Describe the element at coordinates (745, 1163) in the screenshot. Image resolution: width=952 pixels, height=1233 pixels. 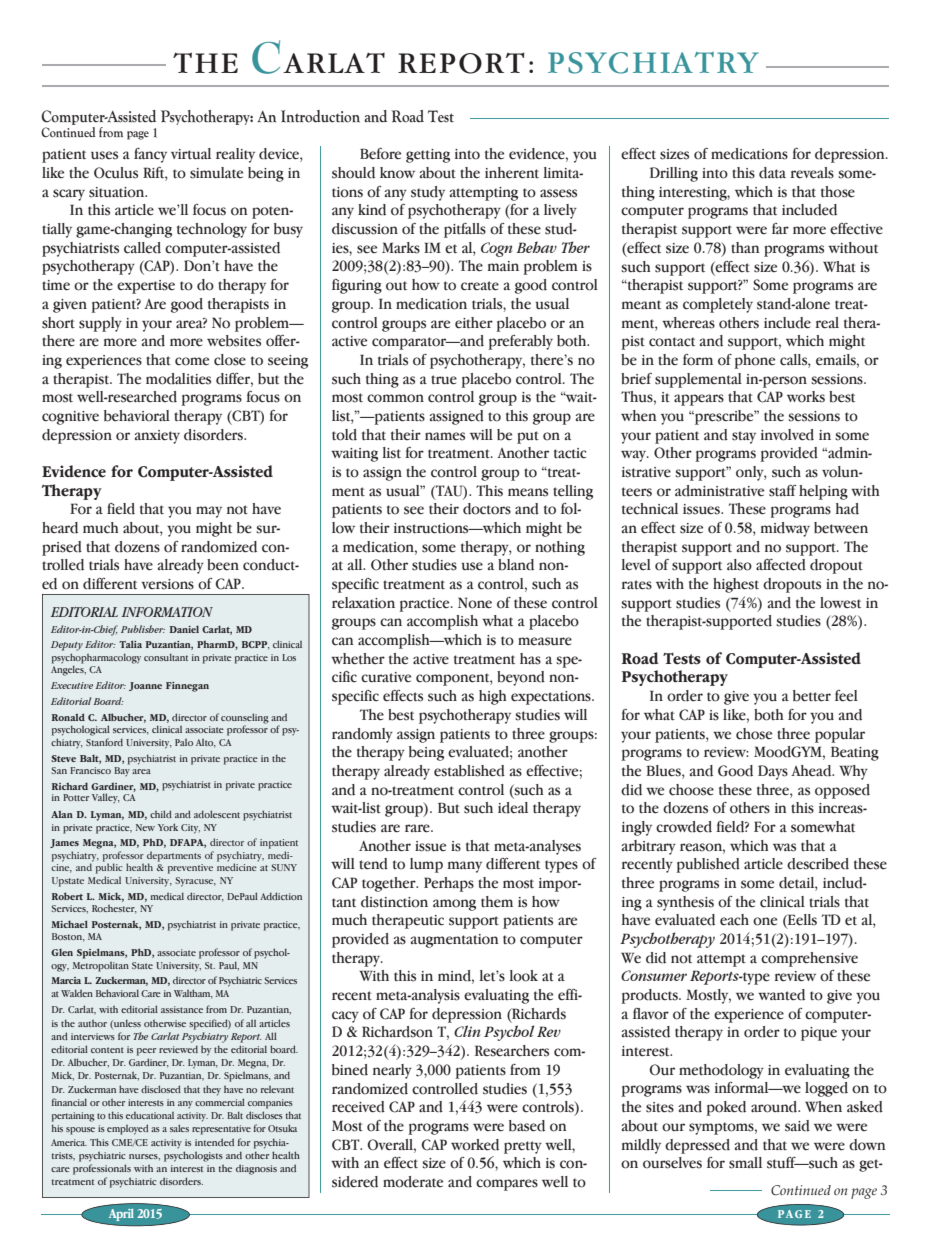
I see `small` at that location.
